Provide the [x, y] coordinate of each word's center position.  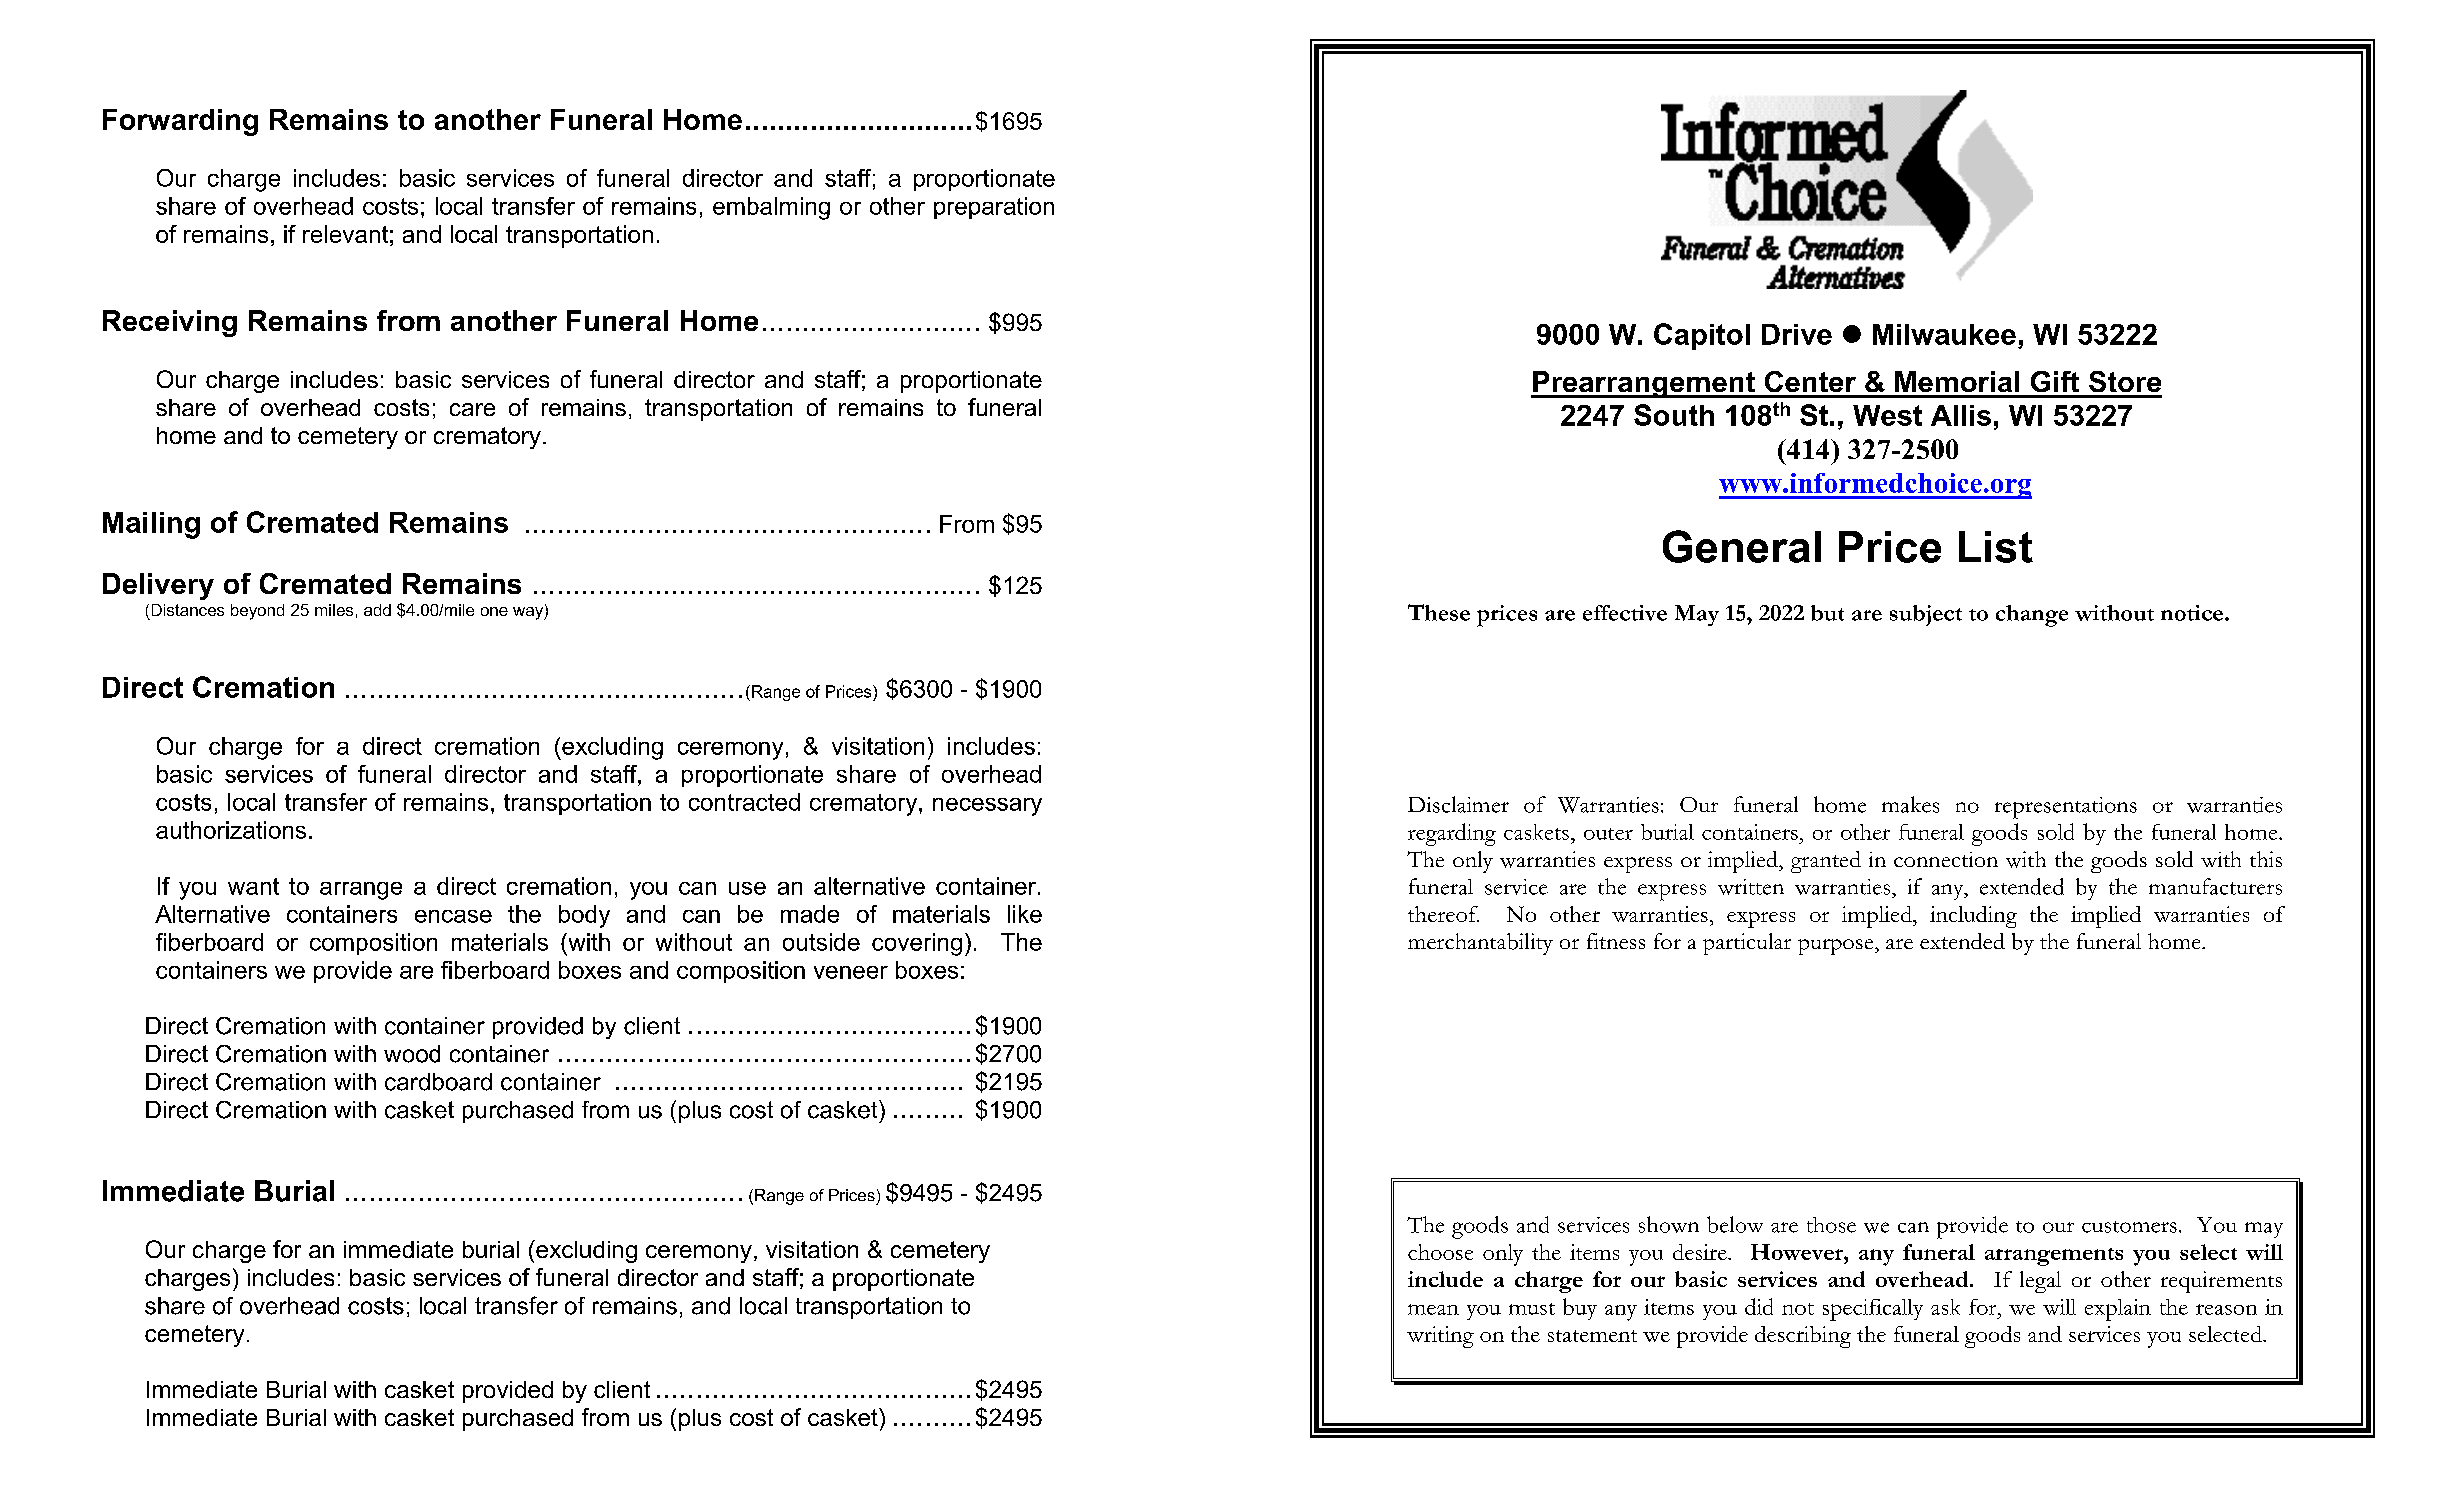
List [1996, 547]
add [377, 610]
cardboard [438, 1082]
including [1973, 917]
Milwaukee [1944, 334]
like [1025, 914]
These [1439, 612]
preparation [994, 208]
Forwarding [180, 122]
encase [453, 916]
